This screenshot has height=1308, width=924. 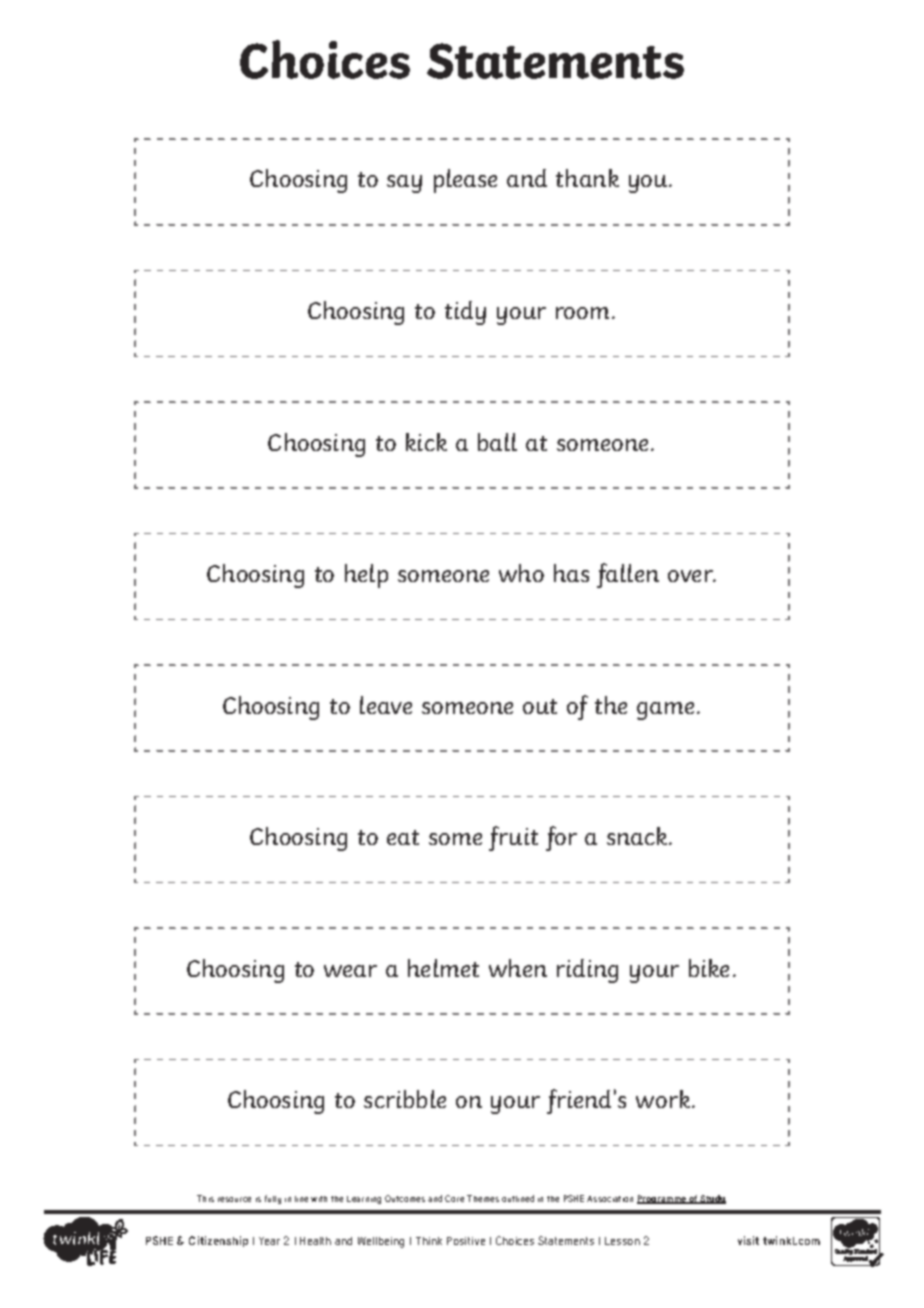 I want to click on snack, so click(x=638, y=836).
